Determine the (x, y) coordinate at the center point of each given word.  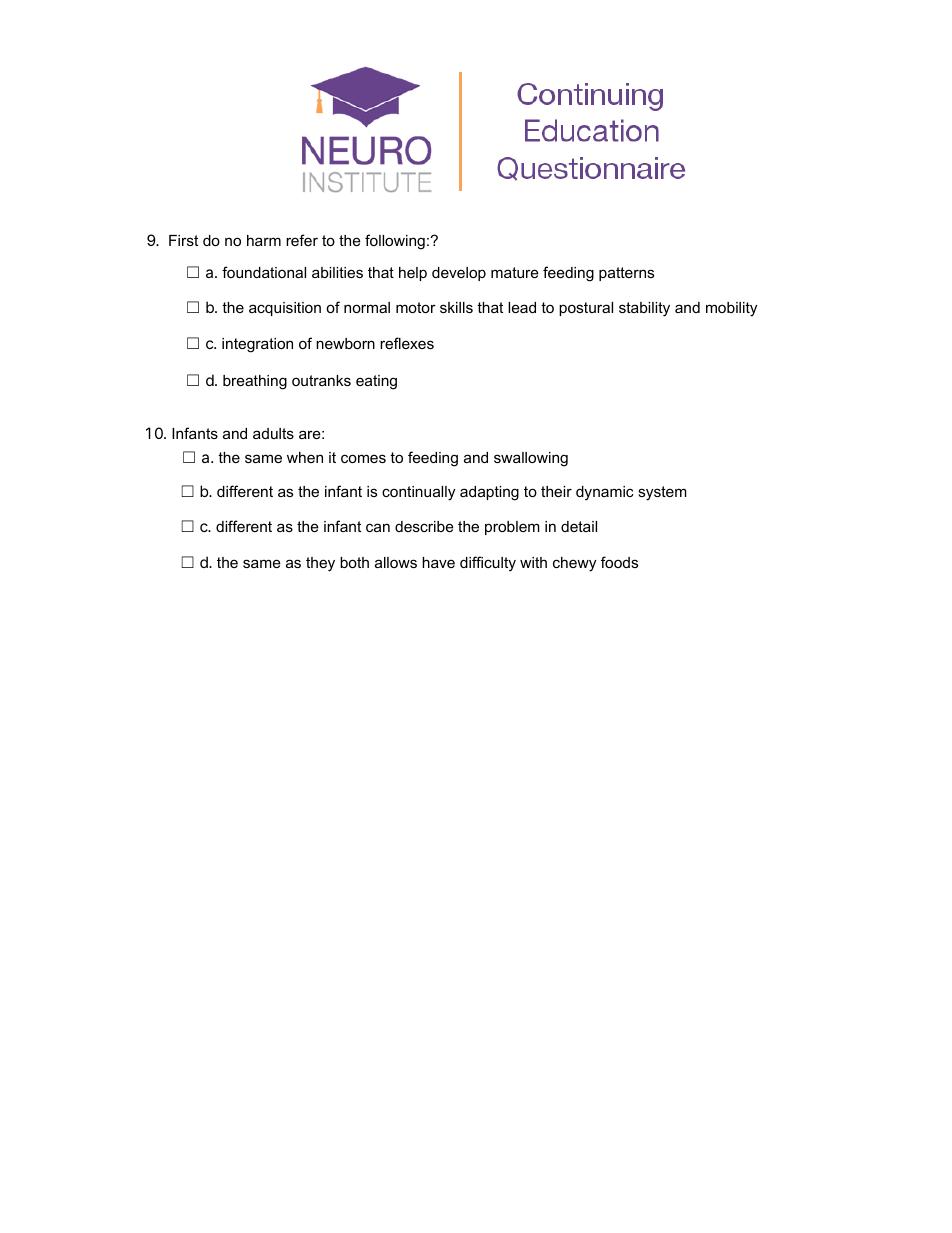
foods (619, 562)
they (320, 564)
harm (264, 240)
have (438, 562)
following (395, 242)
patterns (626, 274)
